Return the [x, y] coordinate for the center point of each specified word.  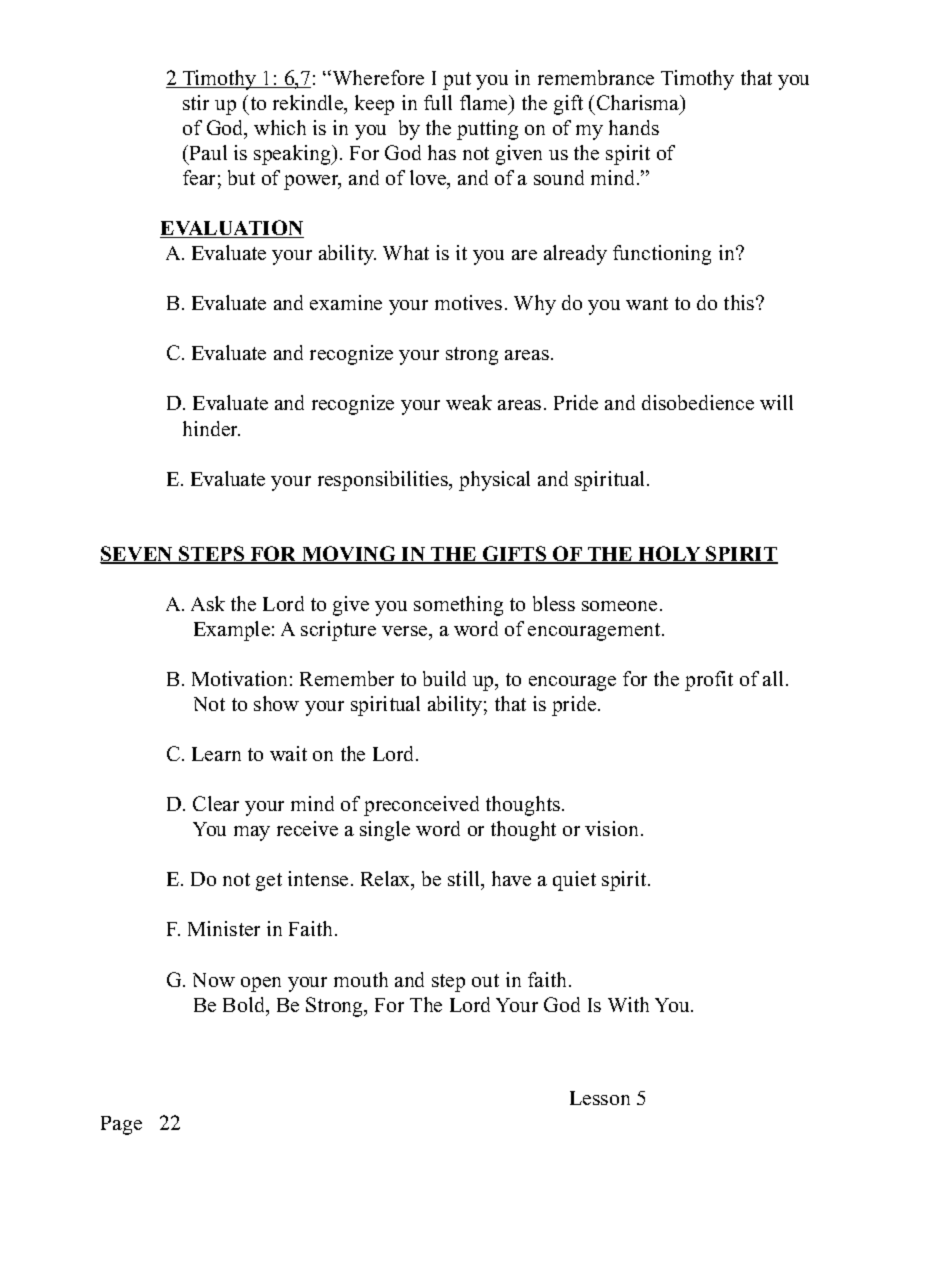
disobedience [698, 402]
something [458, 606]
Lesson [600, 1098]
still [465, 880]
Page [121, 1125]
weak [469, 402]
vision [611, 828]
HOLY [670, 555]
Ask [208, 603]
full [438, 102]
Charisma [639, 104]
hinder [211, 428]
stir [196, 102]
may [252, 833]
